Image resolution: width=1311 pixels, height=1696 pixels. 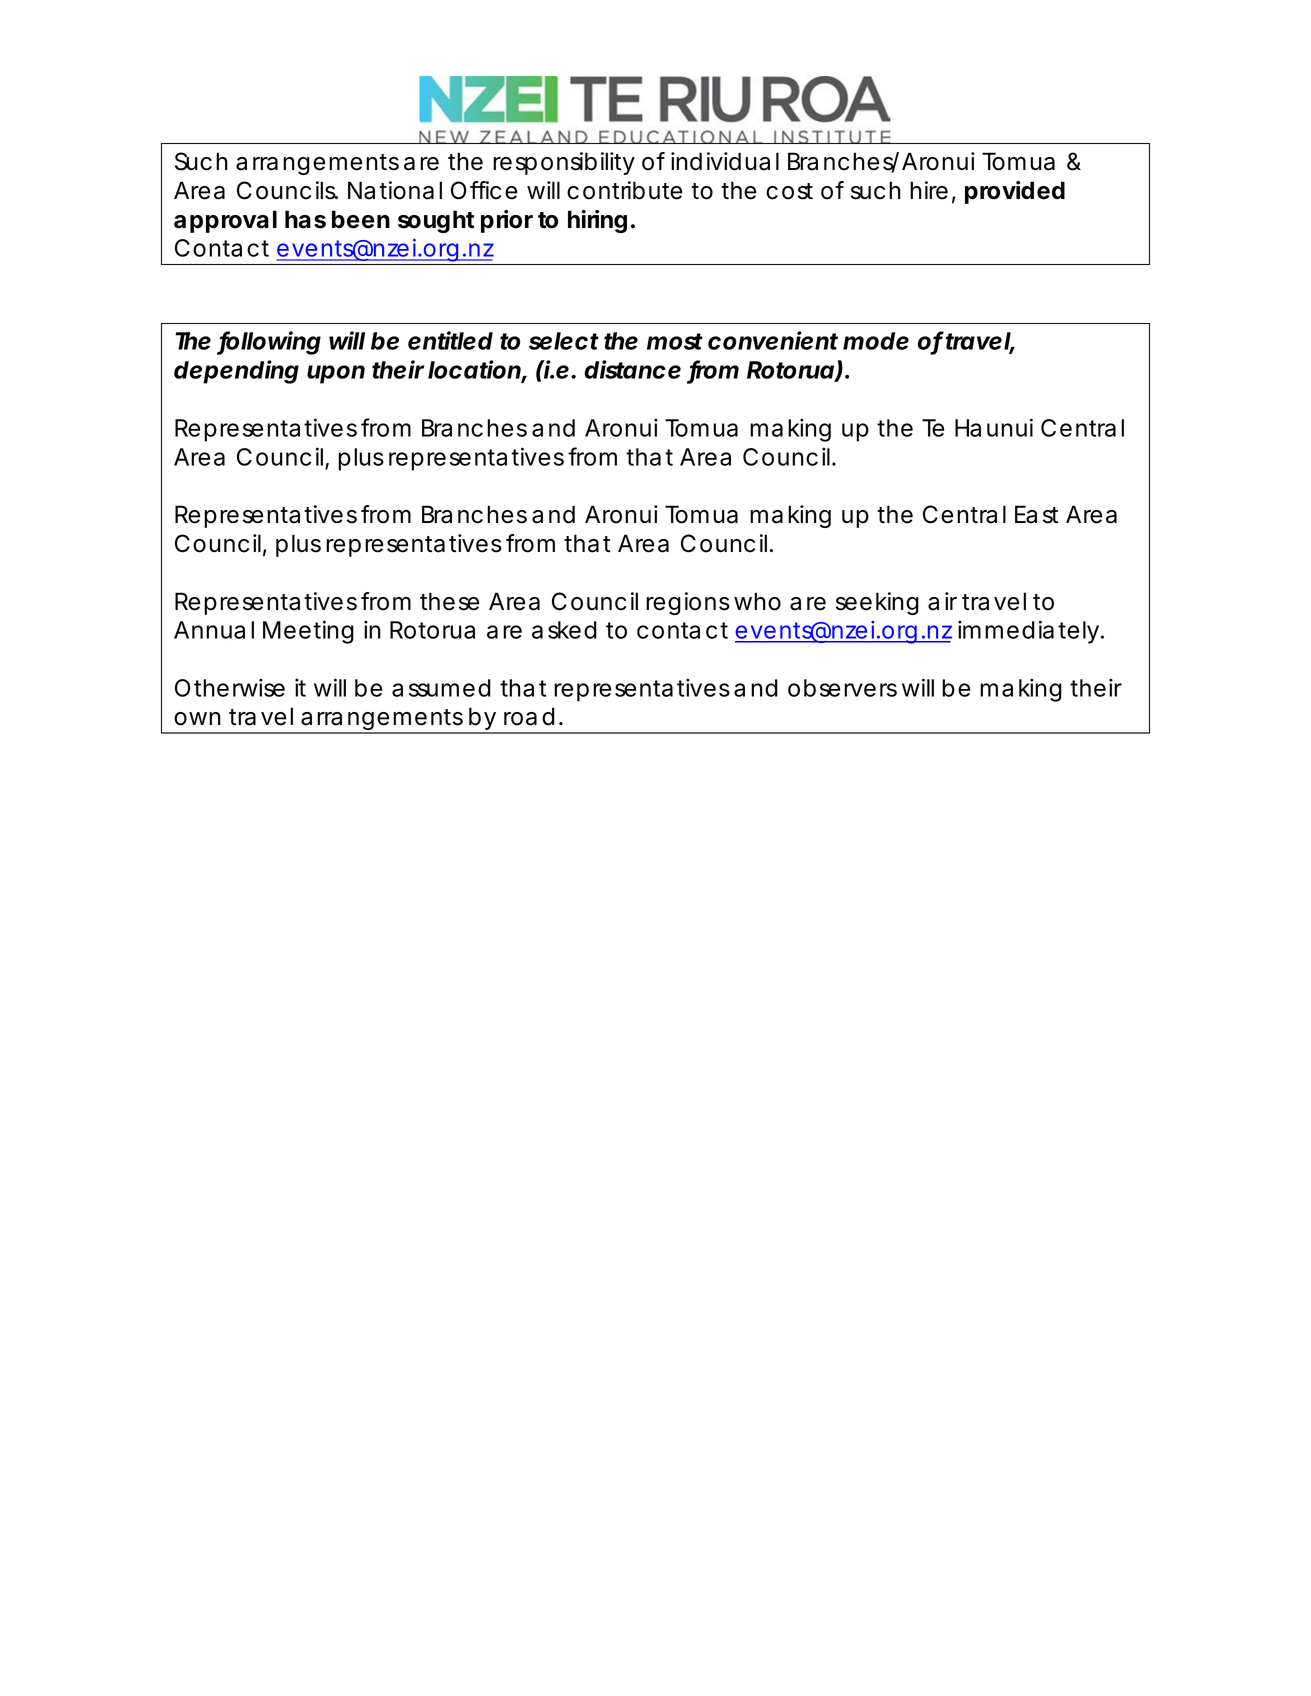 What do you see at coordinates (632, 369) in the document?
I see `distance` at bounding box center [632, 369].
